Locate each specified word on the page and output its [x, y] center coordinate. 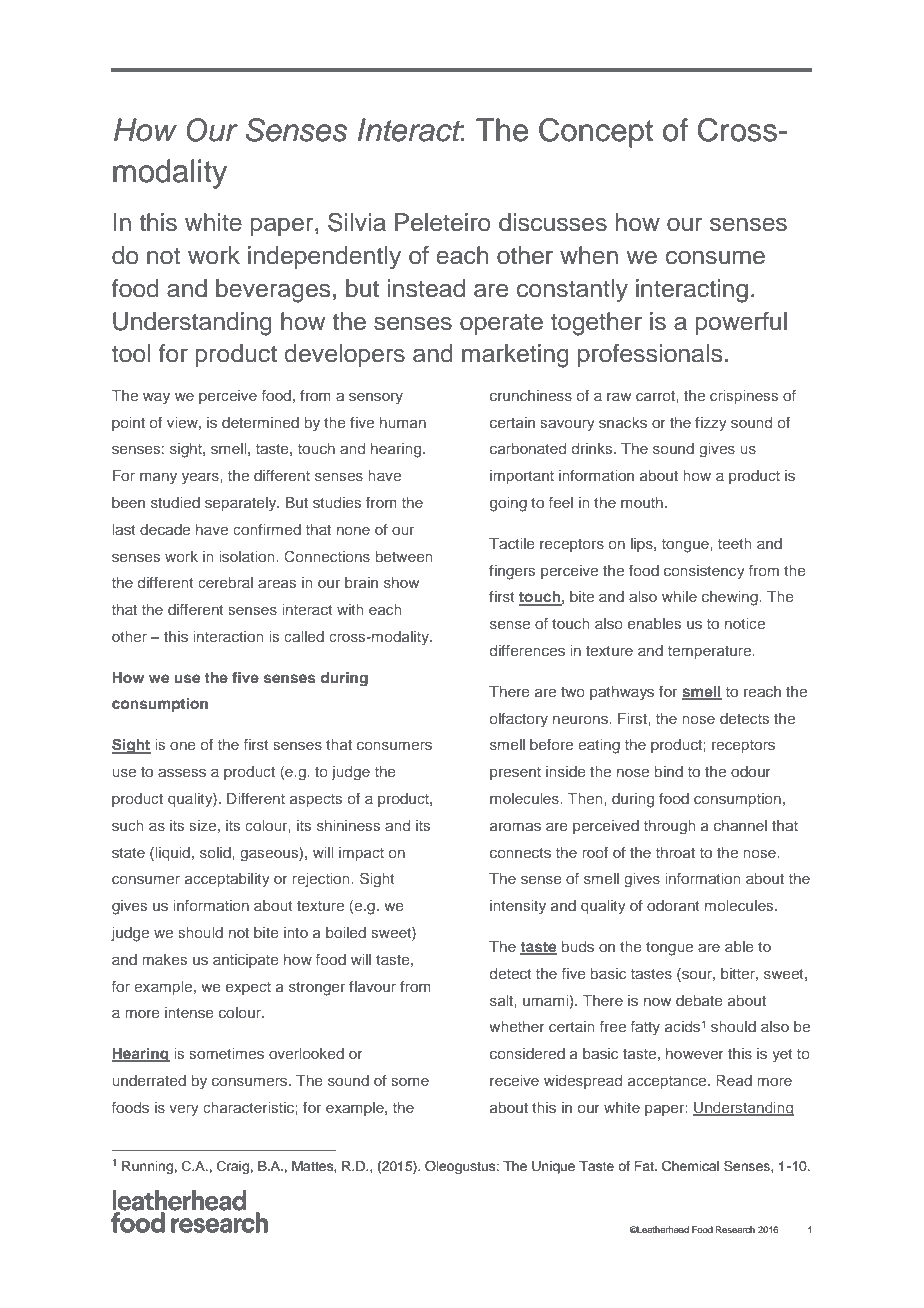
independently [324, 258]
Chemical [690, 1166]
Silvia [357, 222]
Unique [553, 1167]
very [184, 1110]
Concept [596, 133]
